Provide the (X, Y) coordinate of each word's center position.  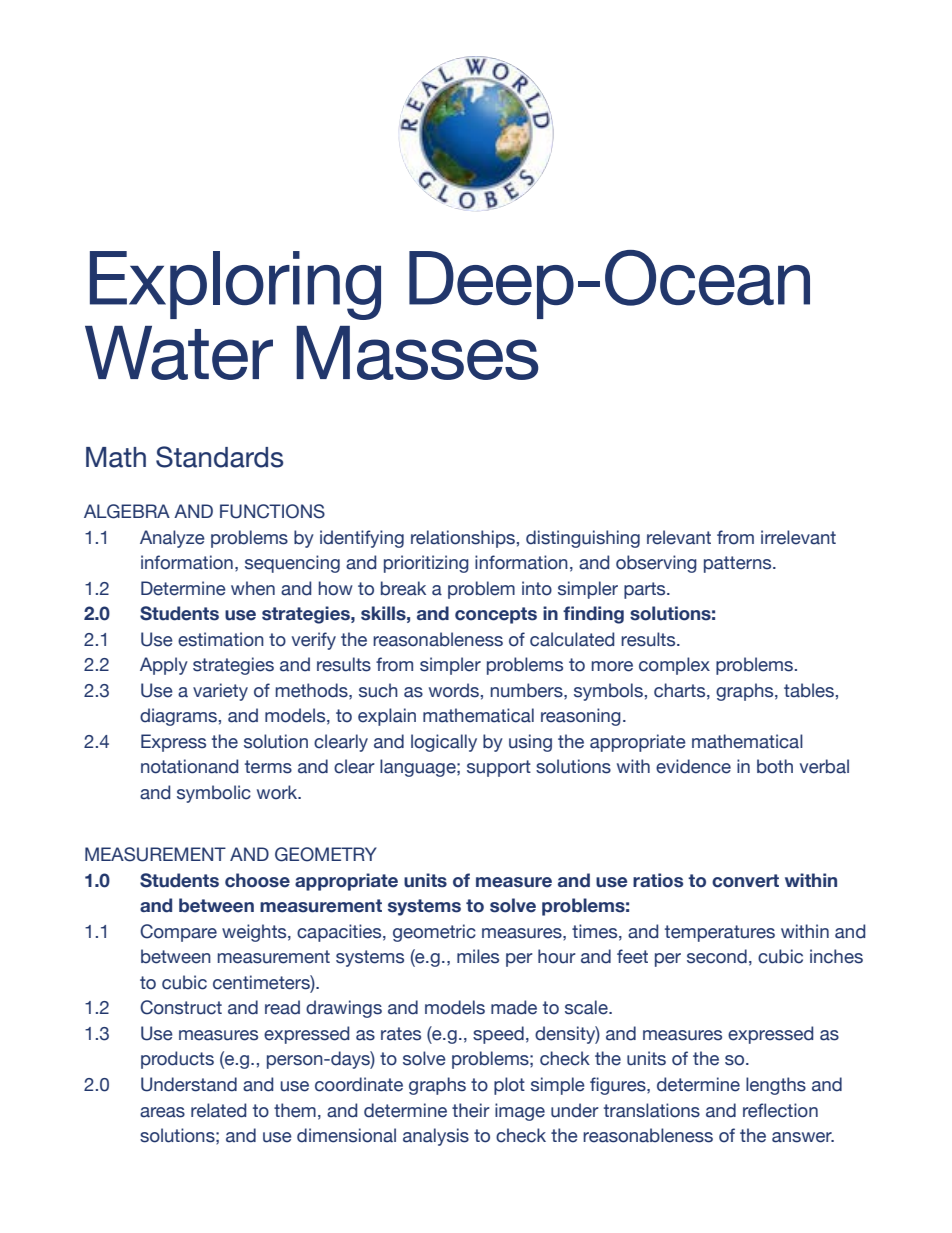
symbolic (214, 794)
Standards (219, 457)
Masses (417, 353)
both (775, 766)
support (499, 768)
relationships (463, 539)
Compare (178, 933)
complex (674, 666)
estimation (221, 639)
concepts (496, 615)
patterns (739, 564)
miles (478, 956)
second (717, 956)
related (218, 1110)
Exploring (235, 285)
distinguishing (583, 539)
